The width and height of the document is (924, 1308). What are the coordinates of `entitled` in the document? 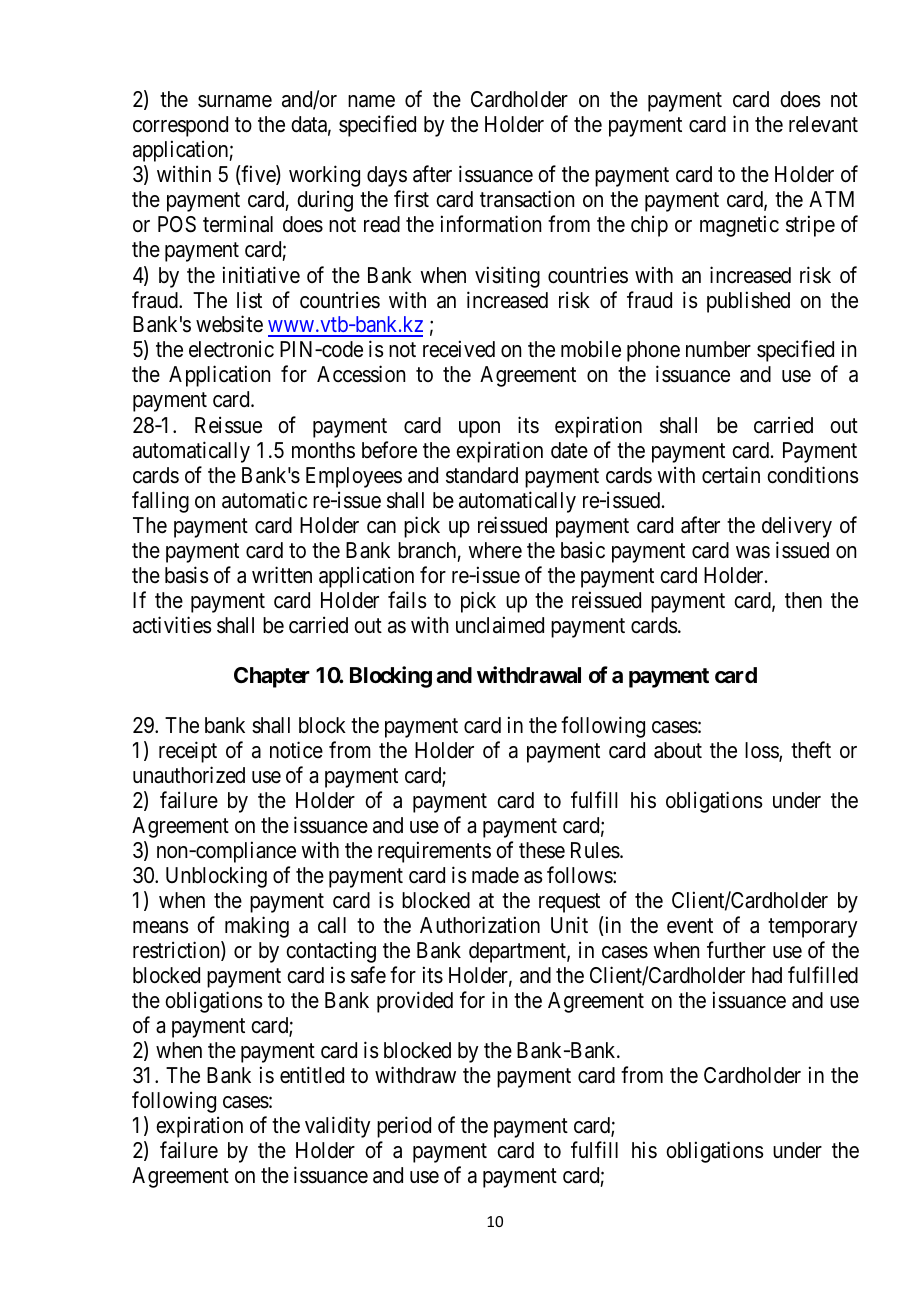 It's located at (312, 1075).
